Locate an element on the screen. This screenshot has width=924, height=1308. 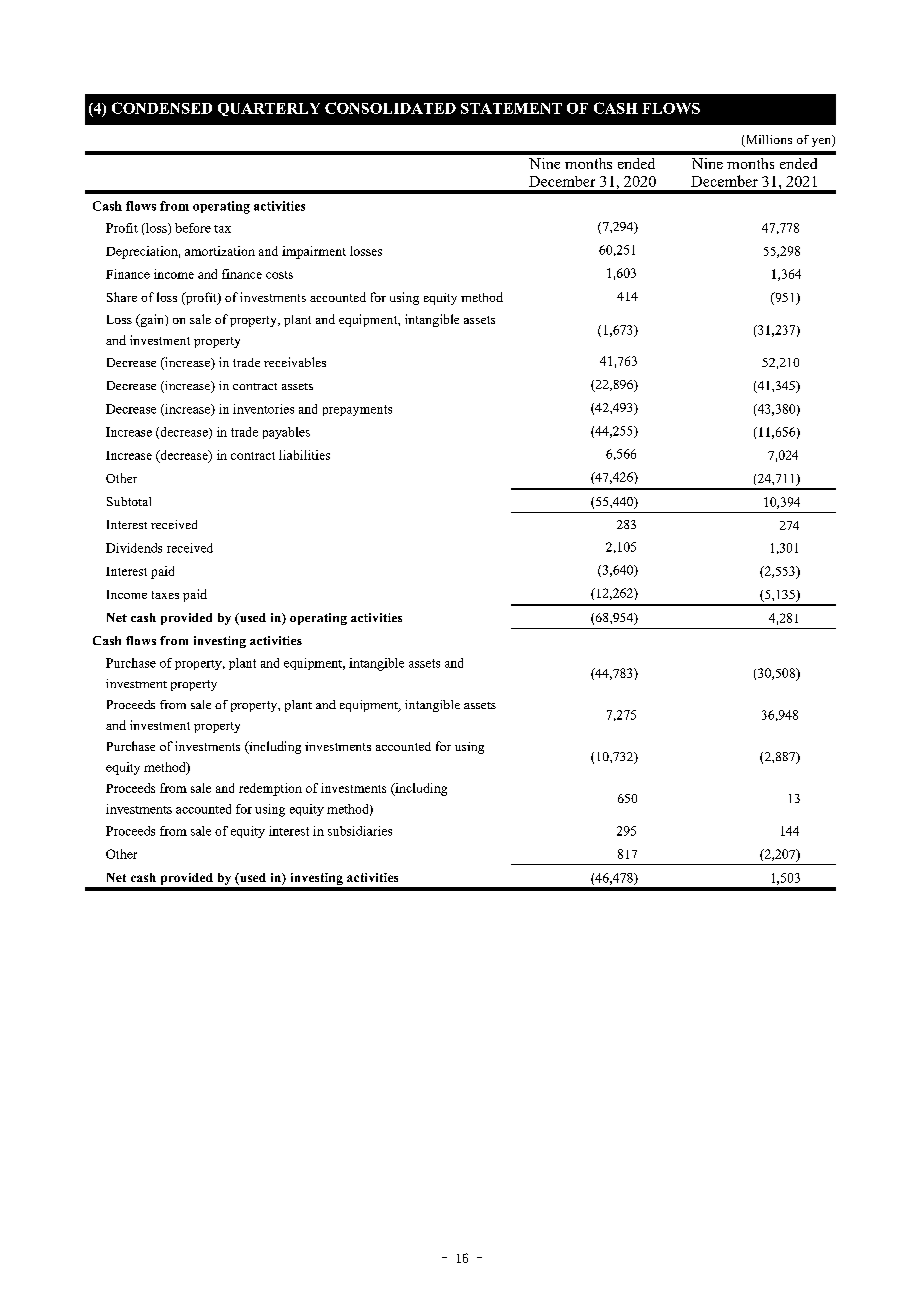
impairment is located at coordinates (314, 252).
